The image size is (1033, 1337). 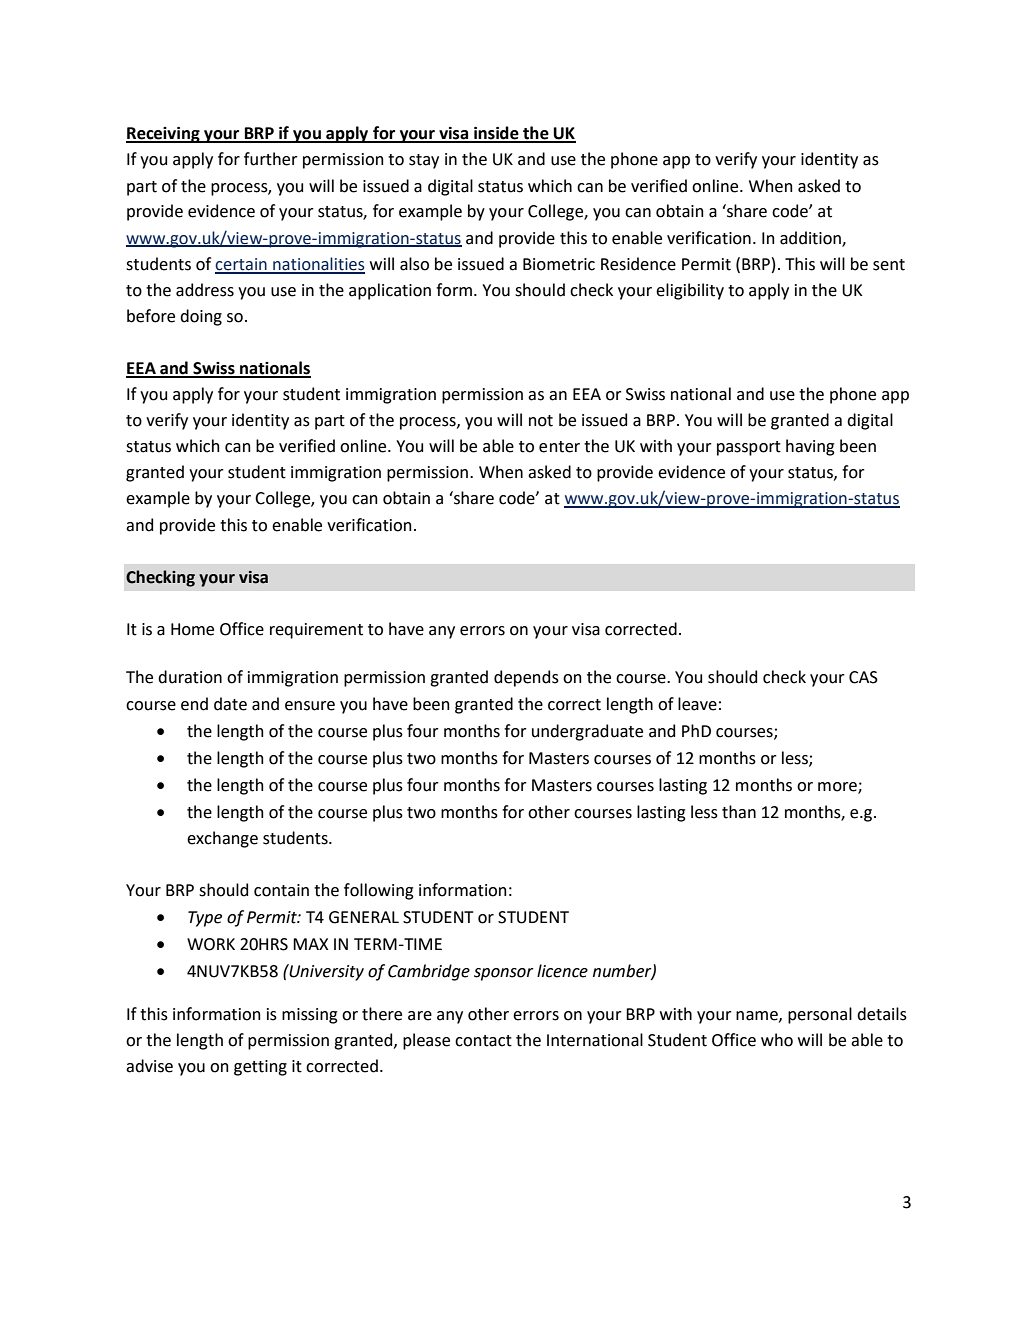 What do you see at coordinates (496, 134) in the screenshot?
I see `inside` at bounding box center [496, 134].
